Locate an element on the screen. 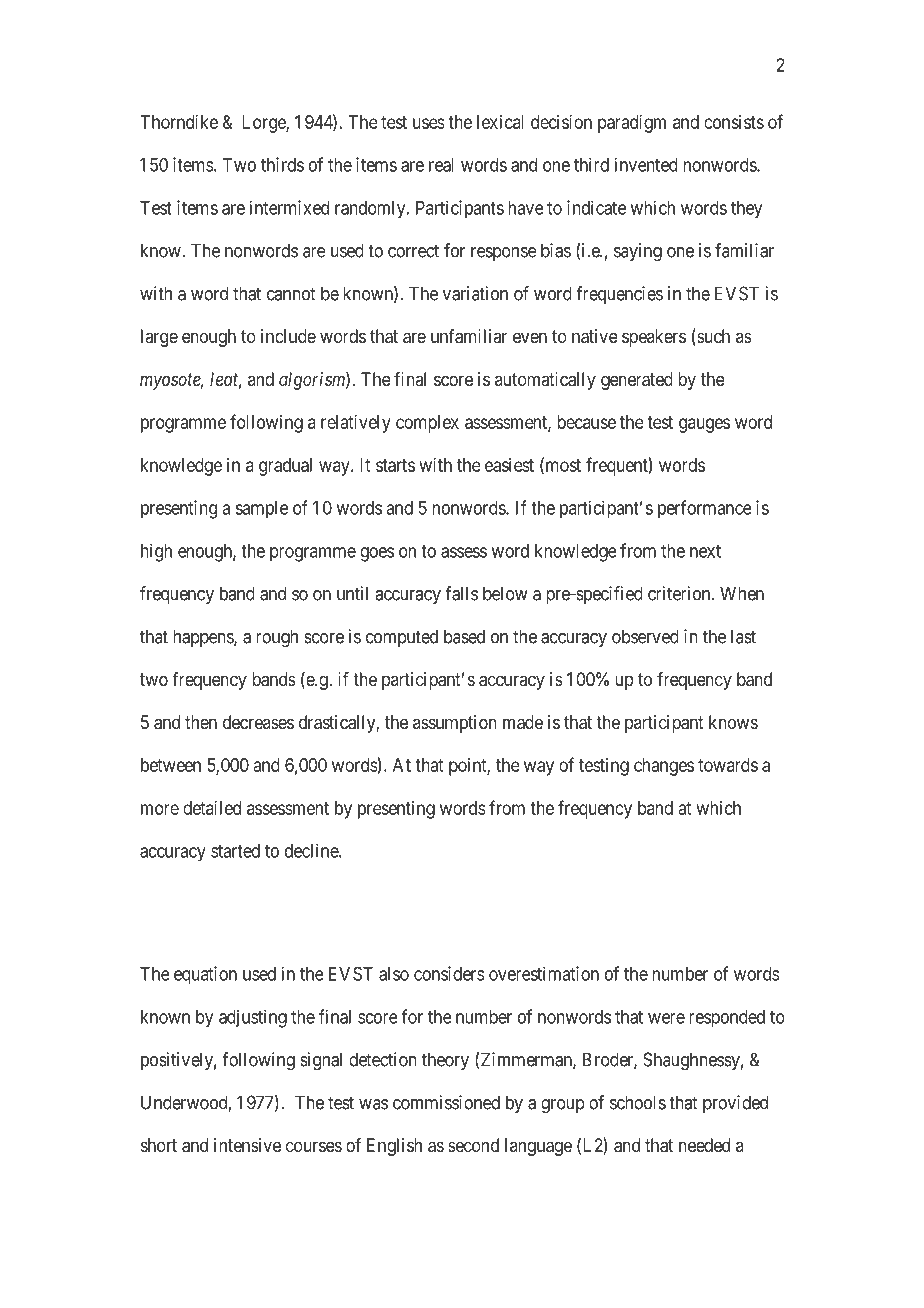  real is located at coordinates (441, 165).
